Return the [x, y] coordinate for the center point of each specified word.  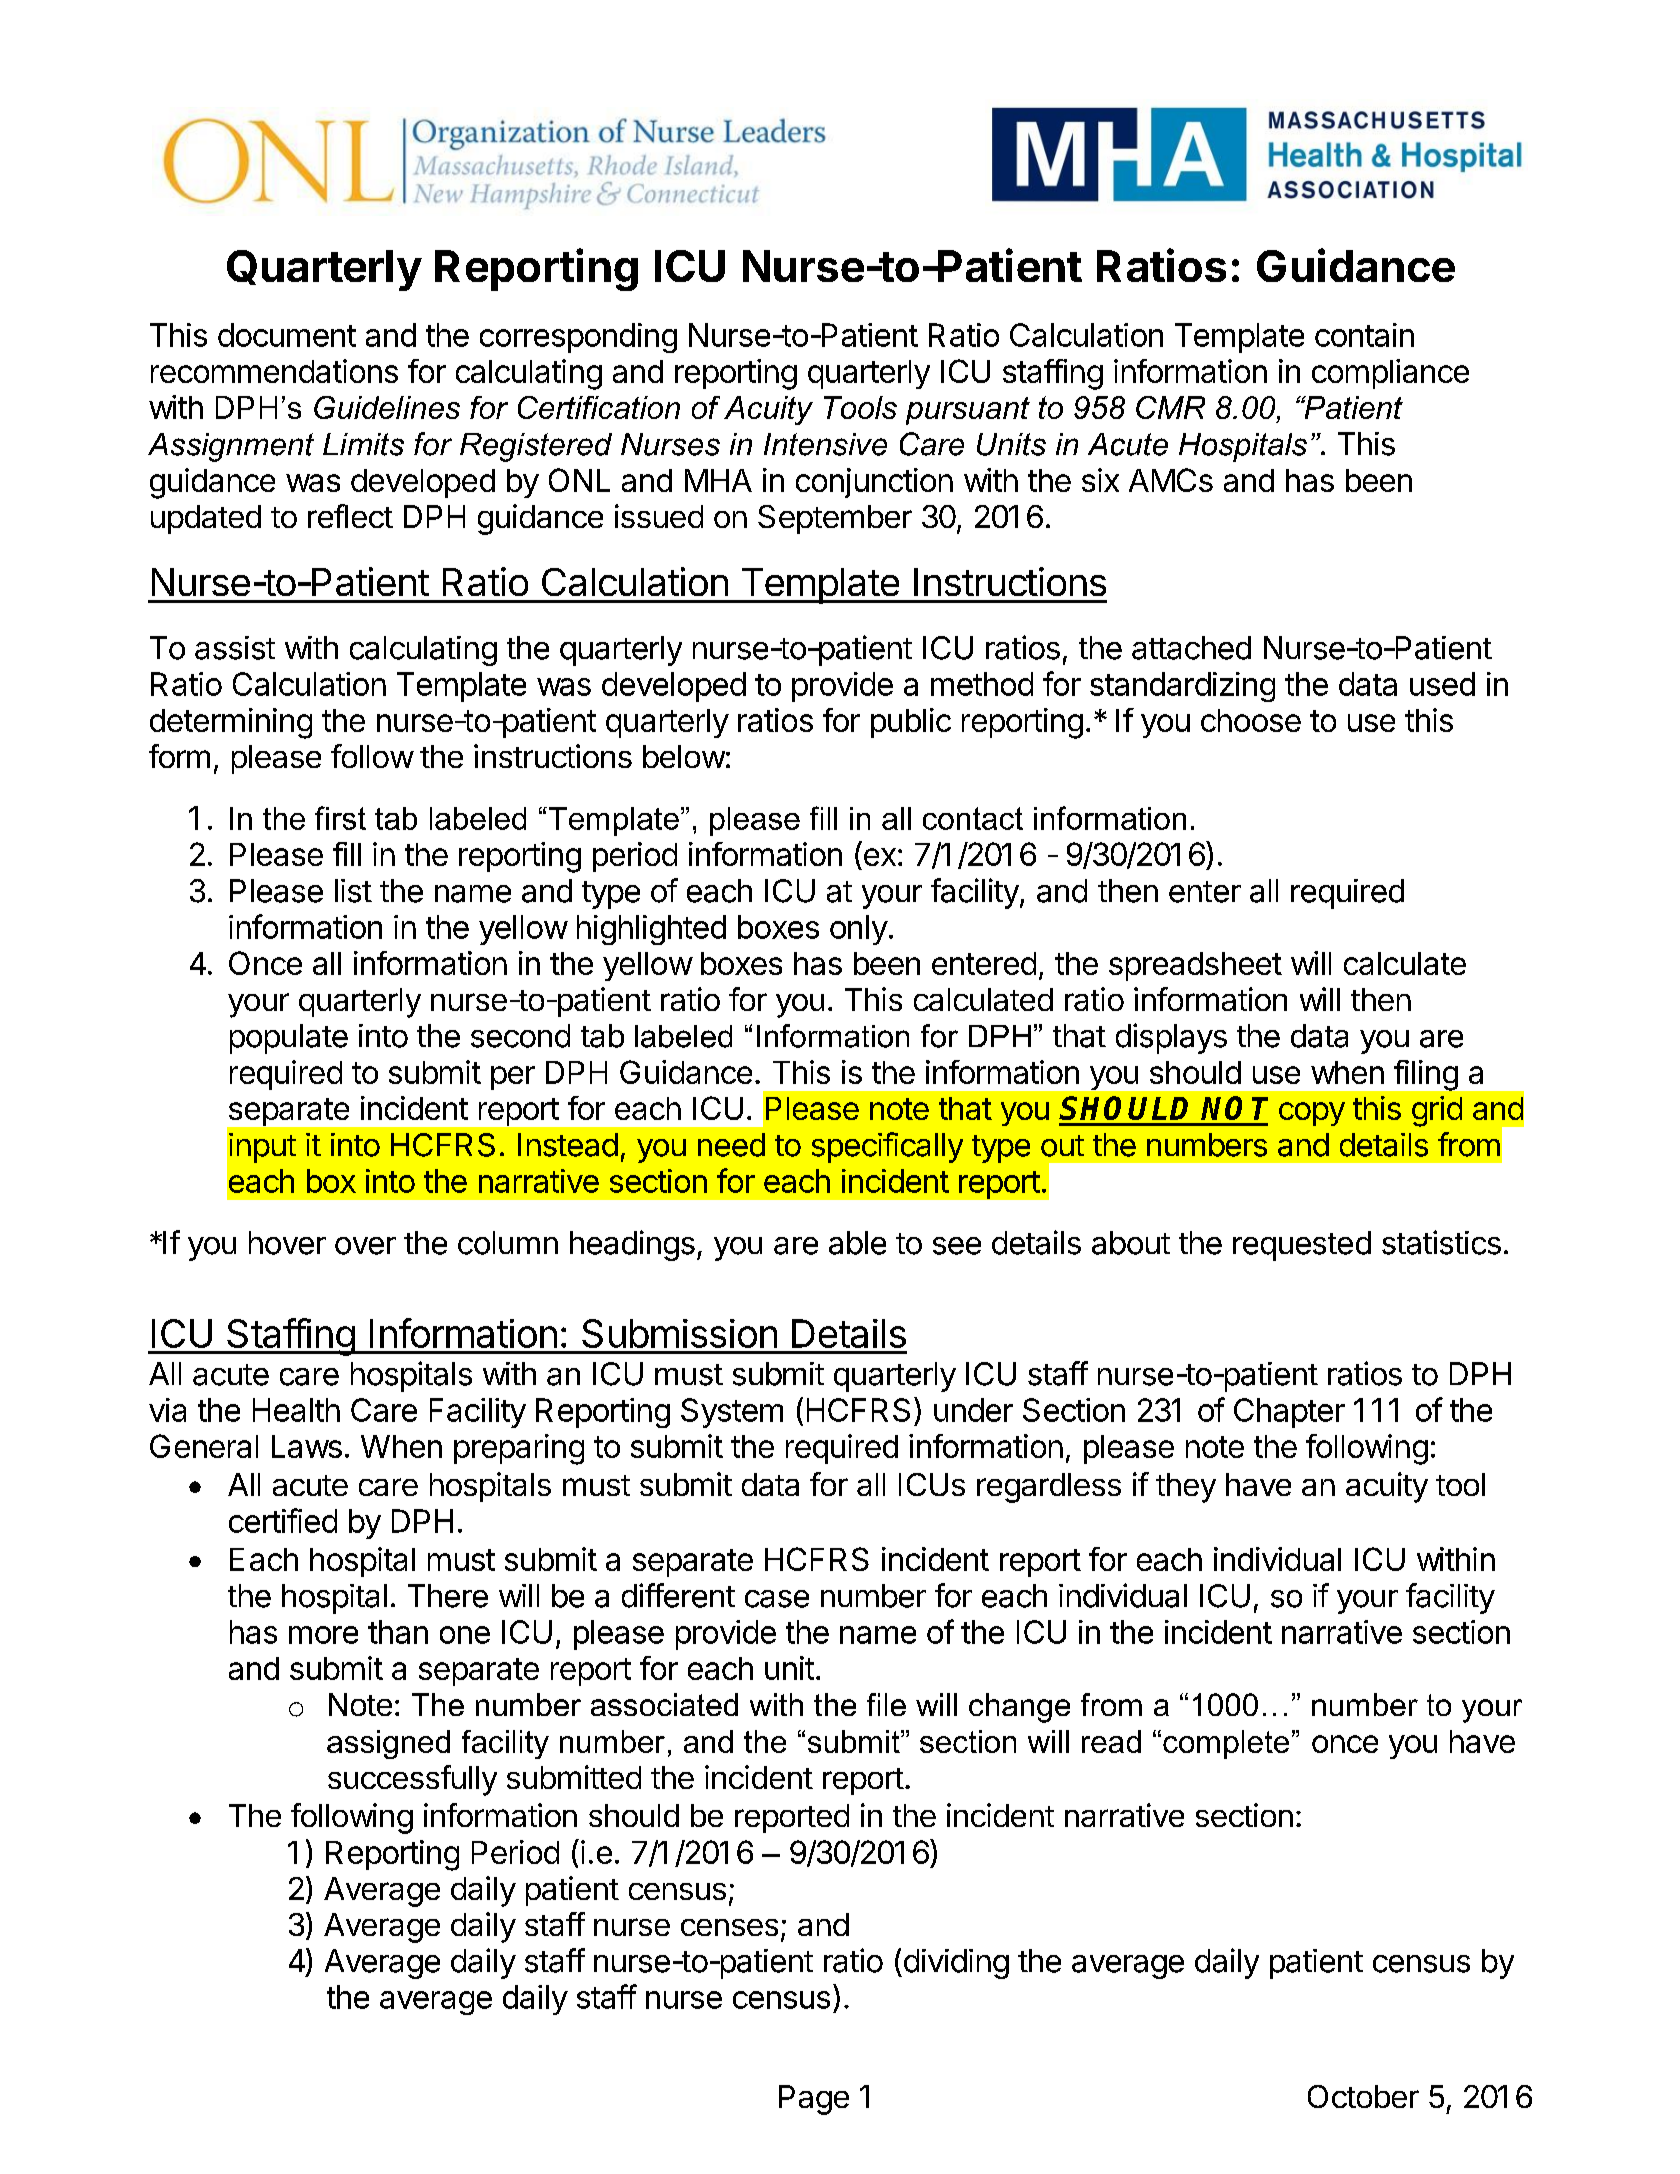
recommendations [274, 371]
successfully [412, 1780]
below [684, 756]
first [340, 818]
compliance [1390, 374]
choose [1251, 720]
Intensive [825, 444]
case [777, 1599]
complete [1226, 1744]
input [262, 1148]
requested [1302, 1246]
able [857, 1243]
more [323, 1635]
